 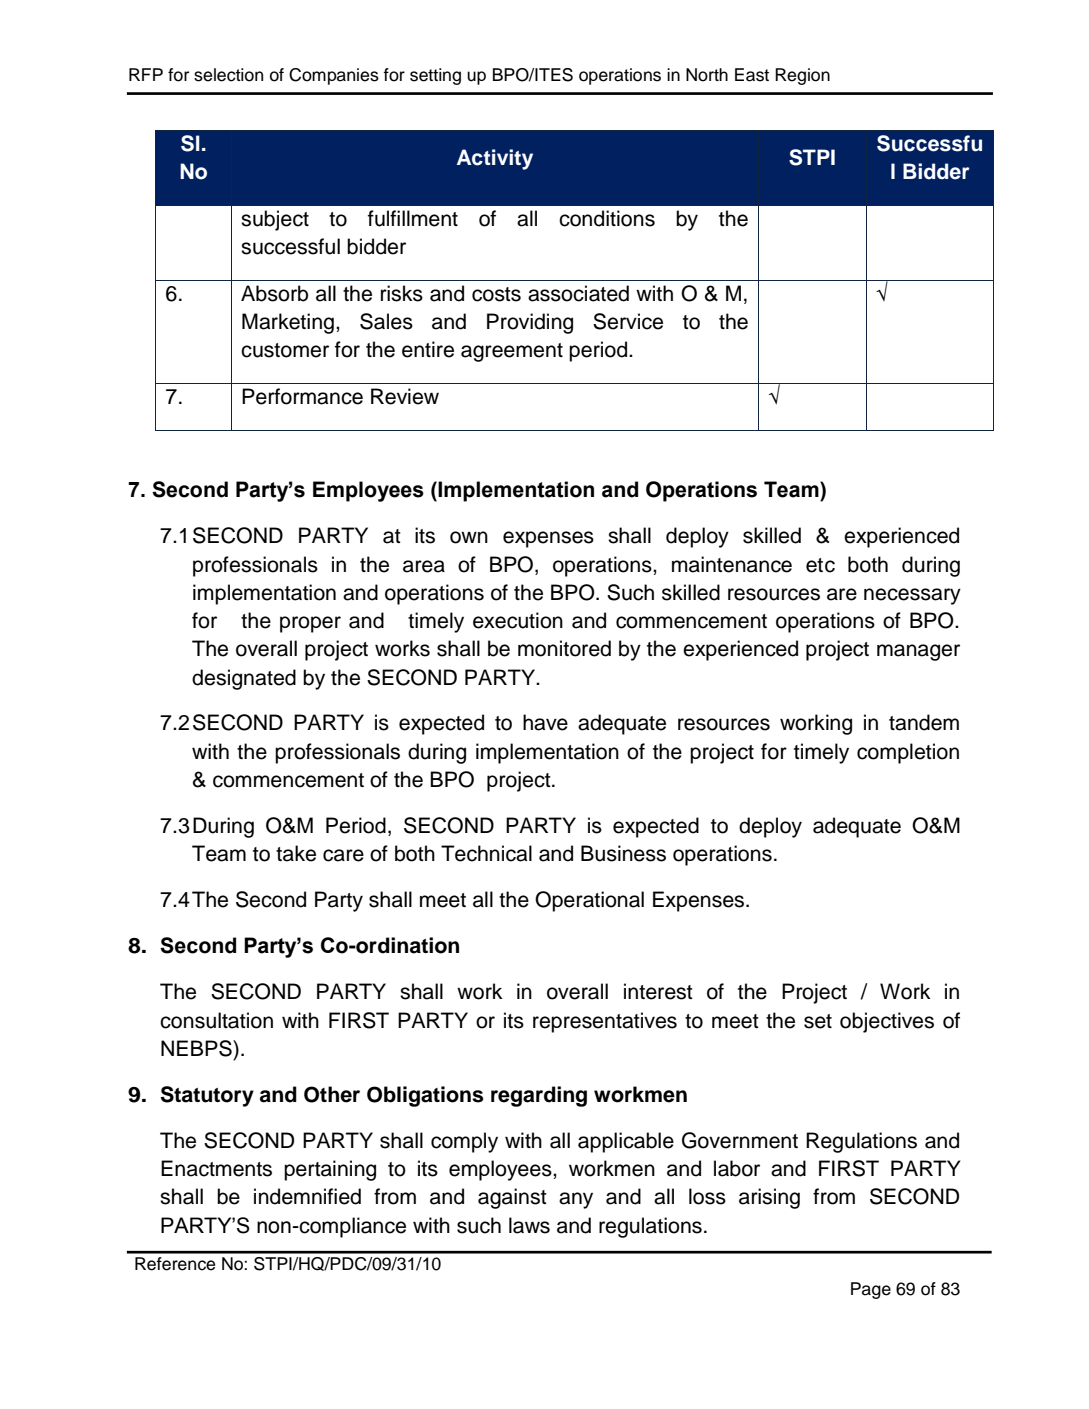 What do you see at coordinates (175, 1264) in the screenshot?
I see `Reference` at bounding box center [175, 1264].
